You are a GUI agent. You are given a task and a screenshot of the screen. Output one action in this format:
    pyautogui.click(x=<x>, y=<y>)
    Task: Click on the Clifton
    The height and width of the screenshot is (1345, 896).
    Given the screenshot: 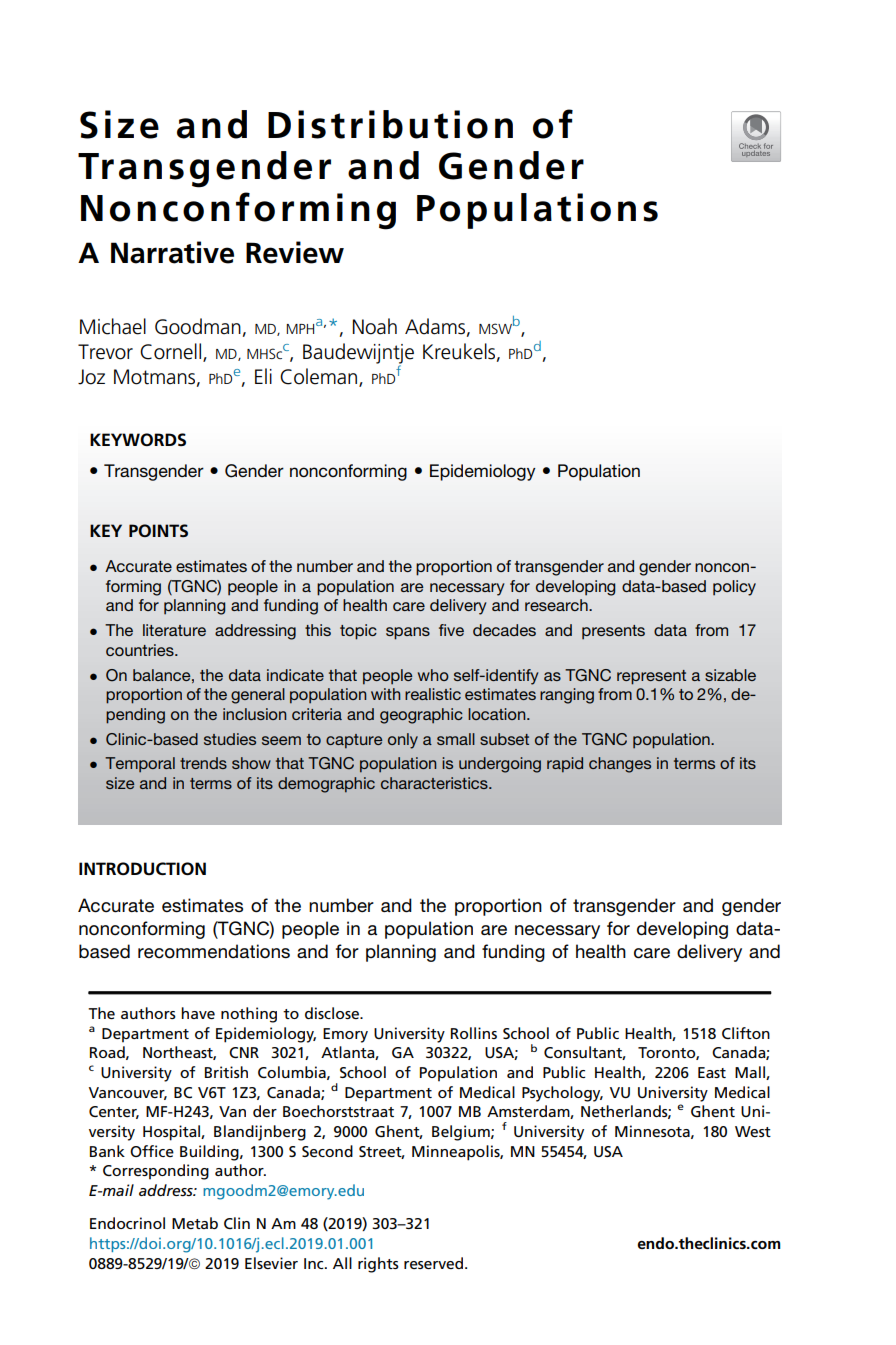 What is the action you would take?
    pyautogui.click(x=746, y=1033)
